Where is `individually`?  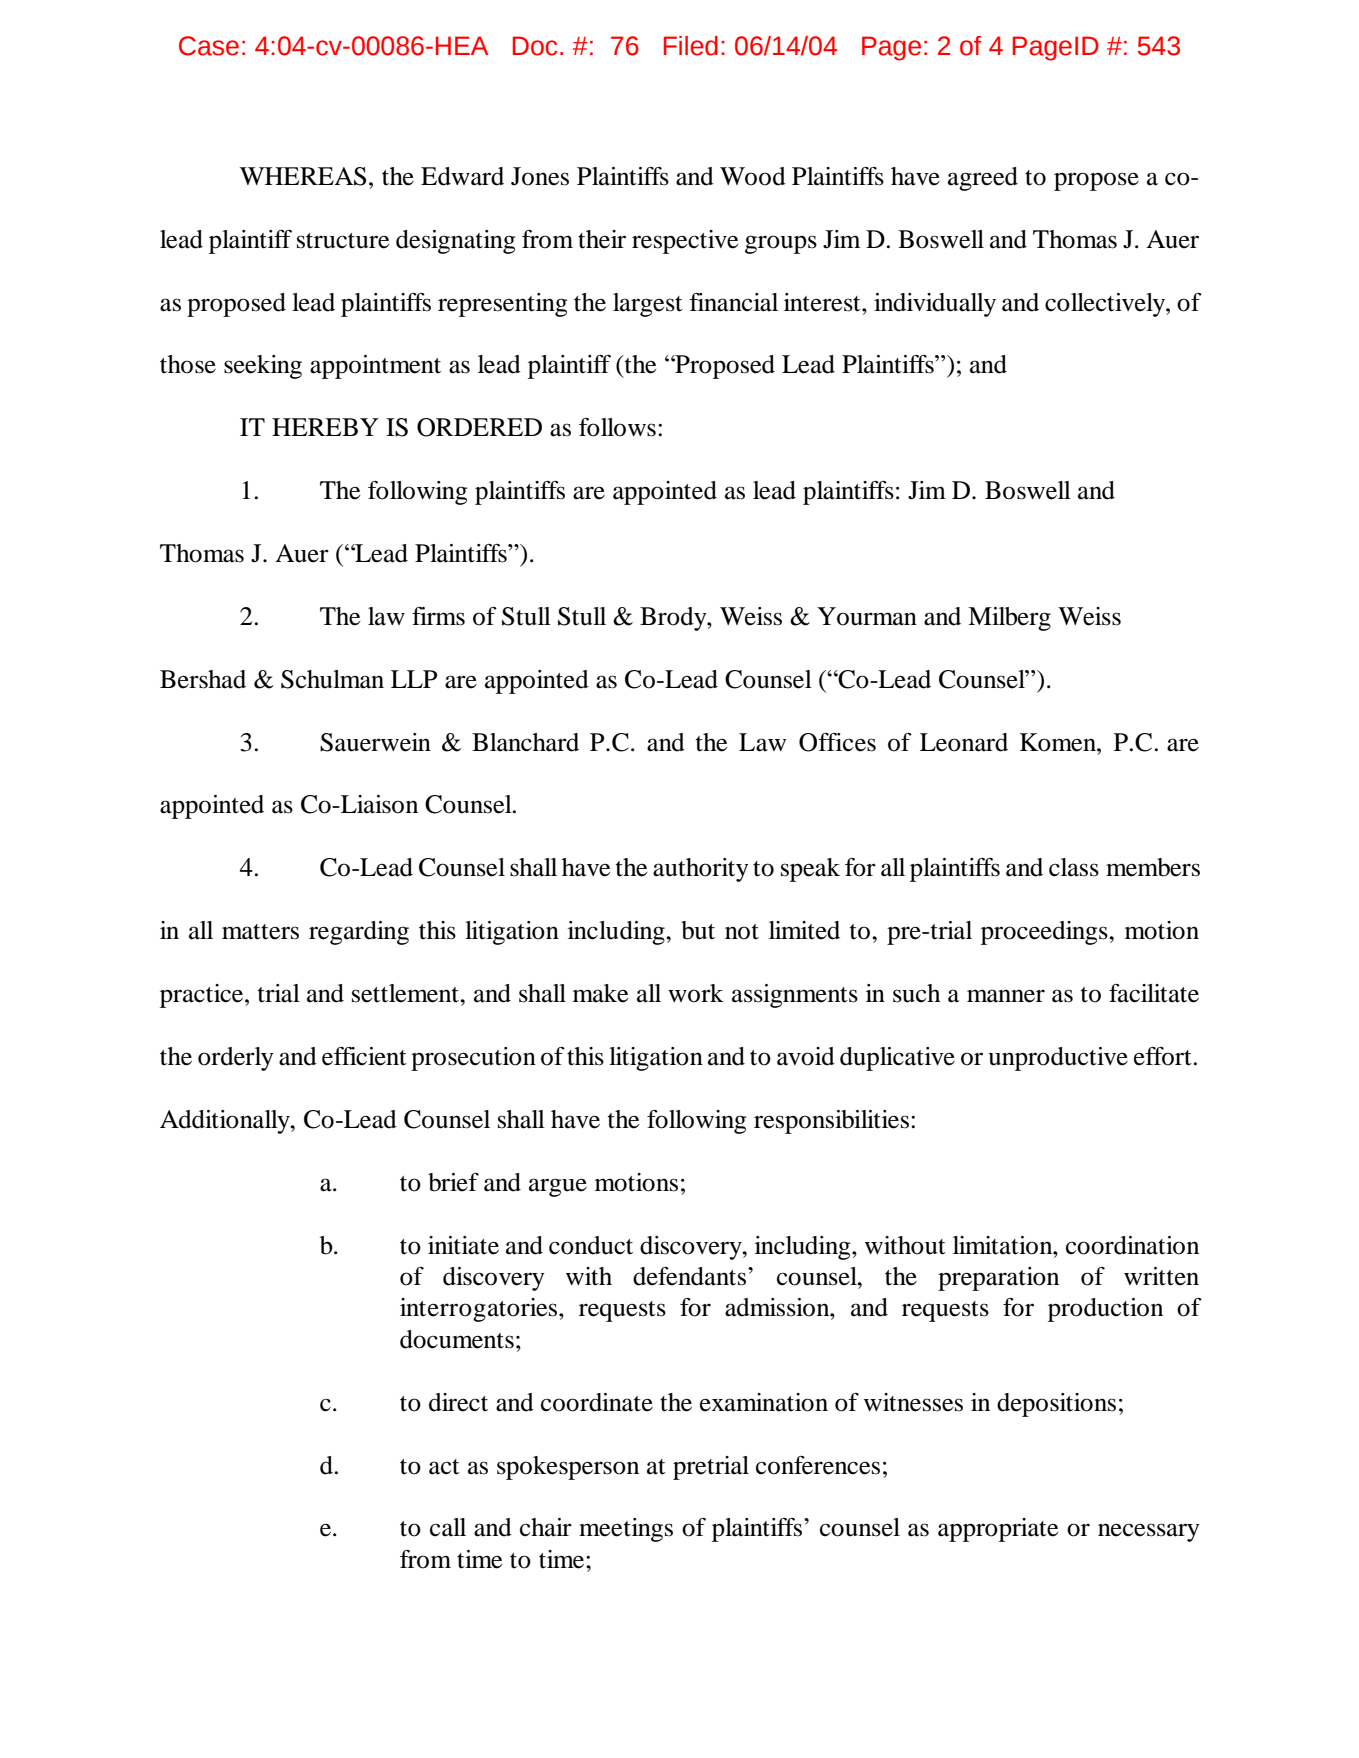
individually is located at coordinates (935, 305).
